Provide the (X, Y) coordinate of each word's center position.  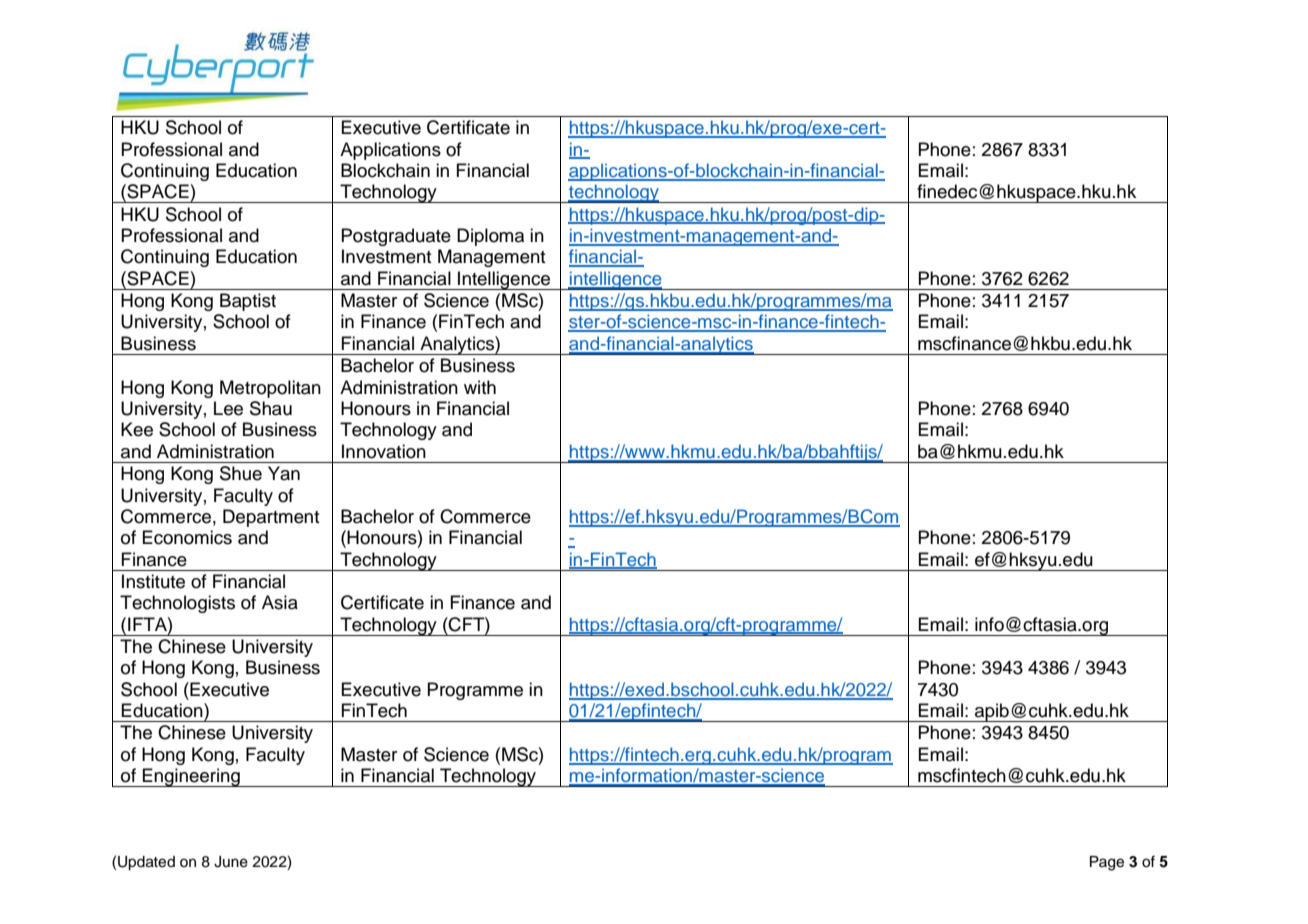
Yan (284, 473)
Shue (241, 473)
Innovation (384, 451)
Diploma (490, 237)
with (480, 387)
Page (1107, 863)
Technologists (177, 604)
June (231, 862)
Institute (153, 581)
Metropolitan (270, 389)
